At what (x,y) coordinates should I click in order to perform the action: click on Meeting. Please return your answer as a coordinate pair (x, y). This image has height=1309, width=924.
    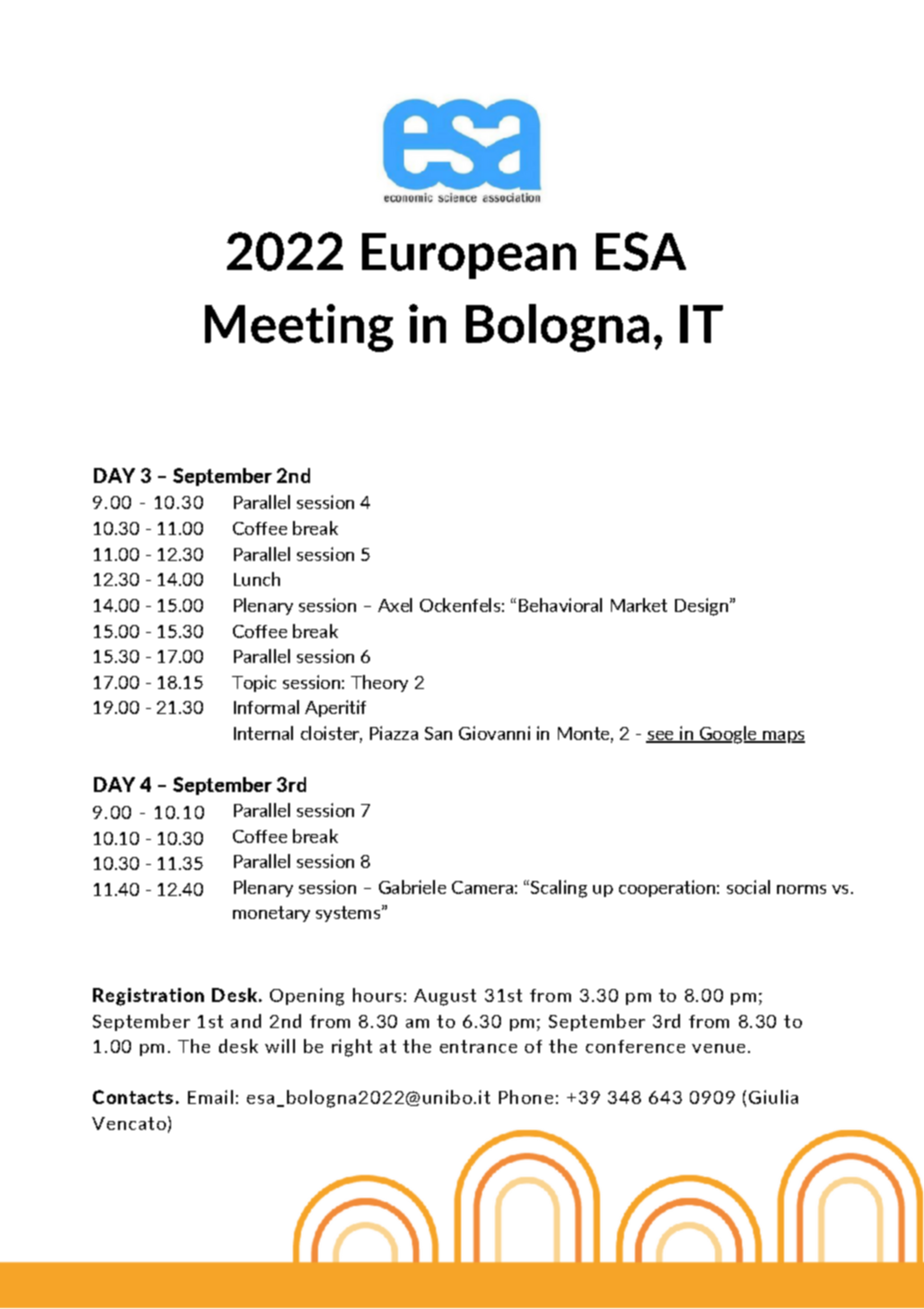
    Looking at the image, I should click on (299, 328).
